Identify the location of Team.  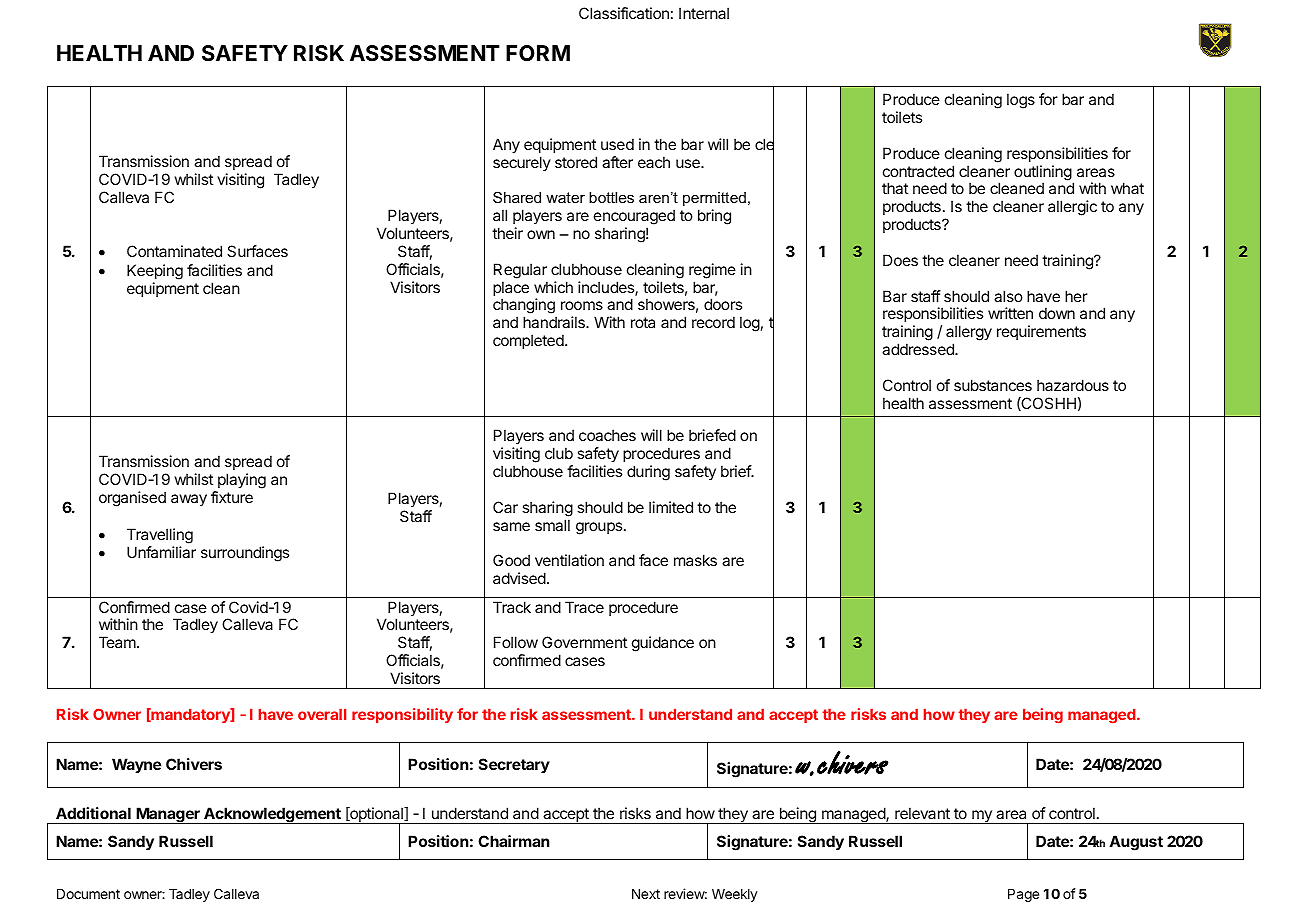
(118, 642).
